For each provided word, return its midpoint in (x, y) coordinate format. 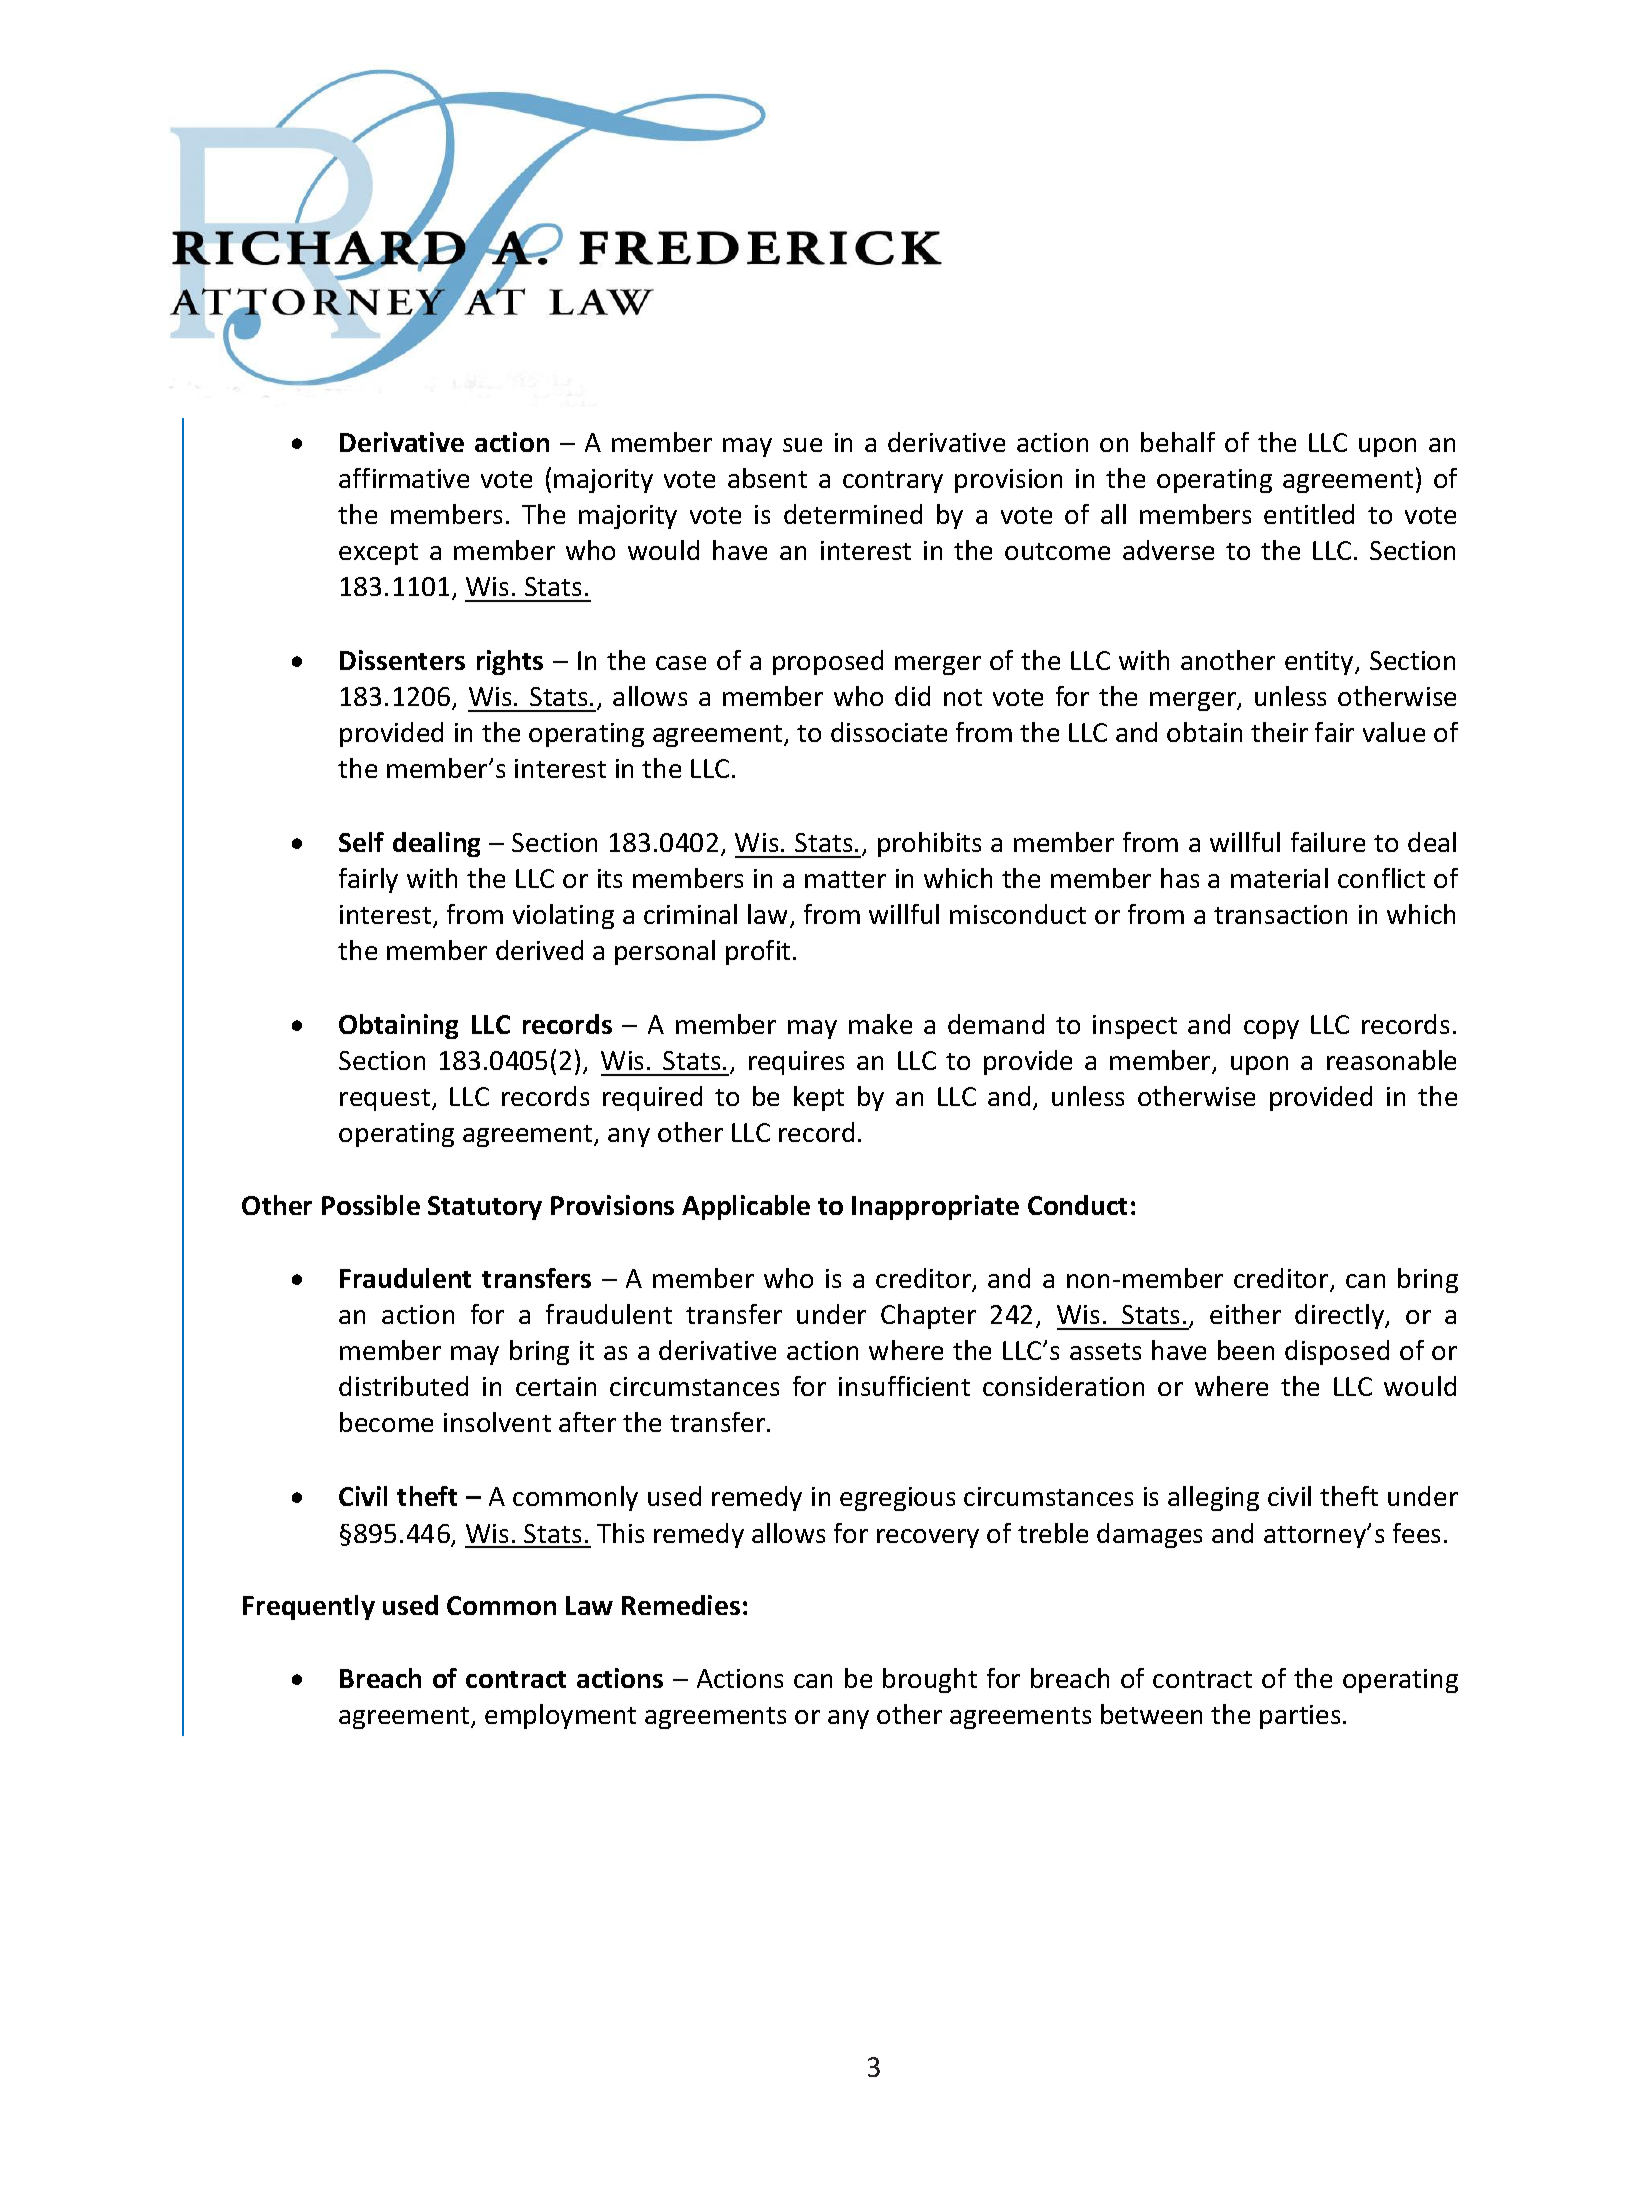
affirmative (404, 478)
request (386, 1100)
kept (819, 1098)
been (1246, 1350)
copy (1271, 1029)
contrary (893, 482)
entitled (1309, 514)
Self (361, 842)
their (1279, 732)
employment (560, 1716)
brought (930, 1680)
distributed (403, 1386)
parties (1300, 1717)
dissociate (889, 732)
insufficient (904, 1386)
